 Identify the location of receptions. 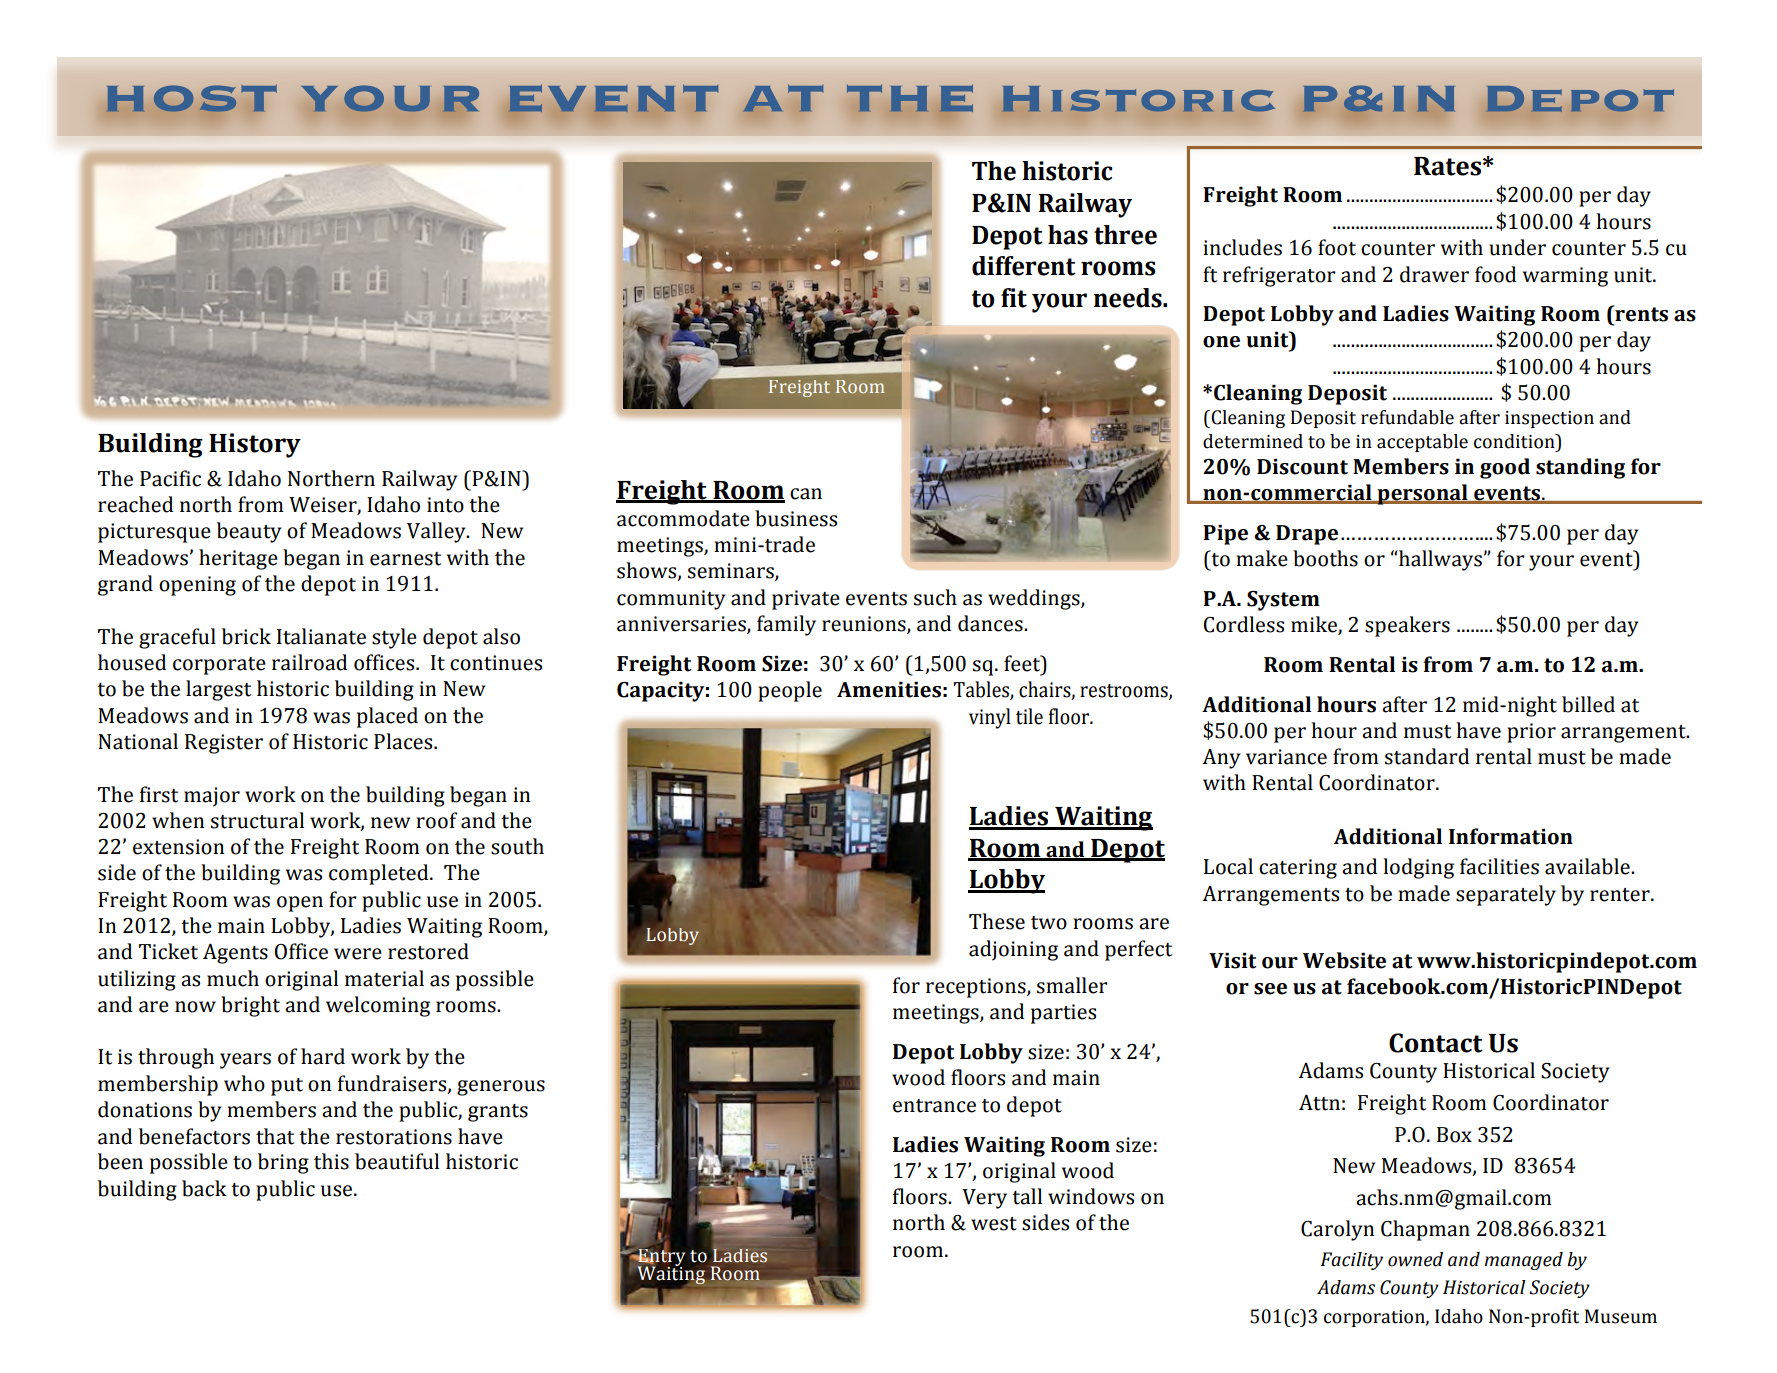
(977, 988).
